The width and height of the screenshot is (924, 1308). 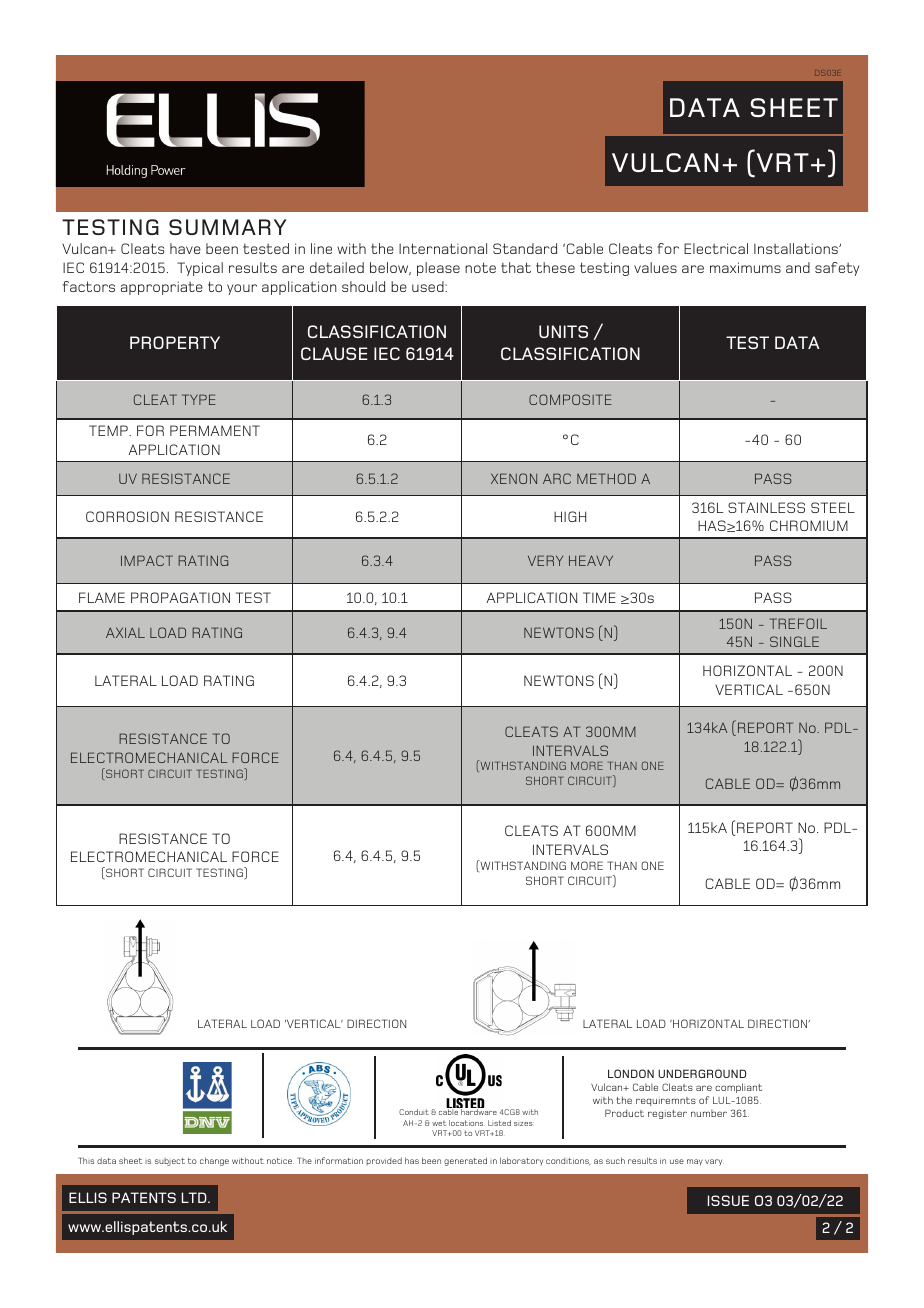 I want to click on SINGLE, so click(x=794, y=641).
